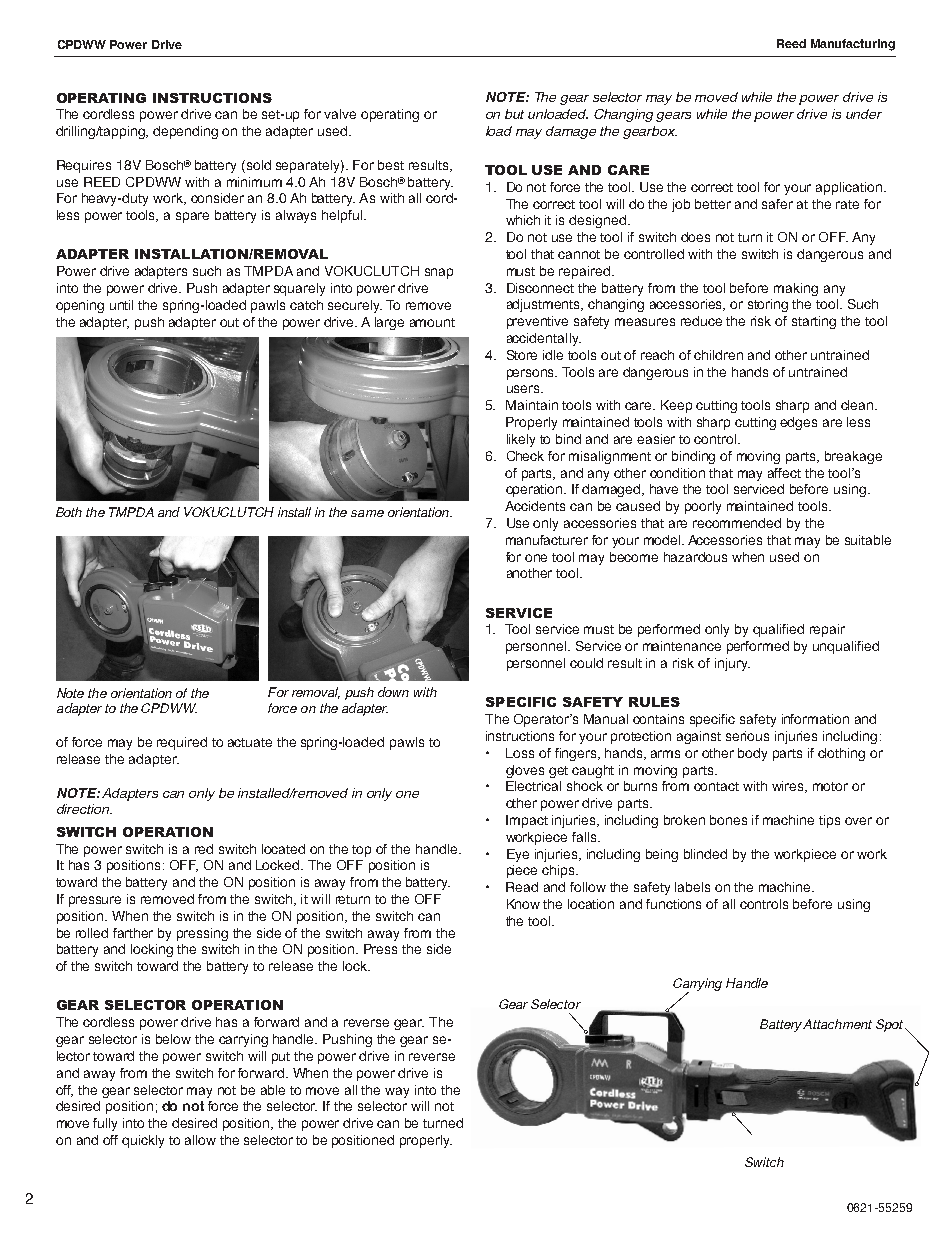 The height and width of the image is (1233, 952). What do you see at coordinates (695, 557) in the image?
I see `hazardous` at bounding box center [695, 557].
